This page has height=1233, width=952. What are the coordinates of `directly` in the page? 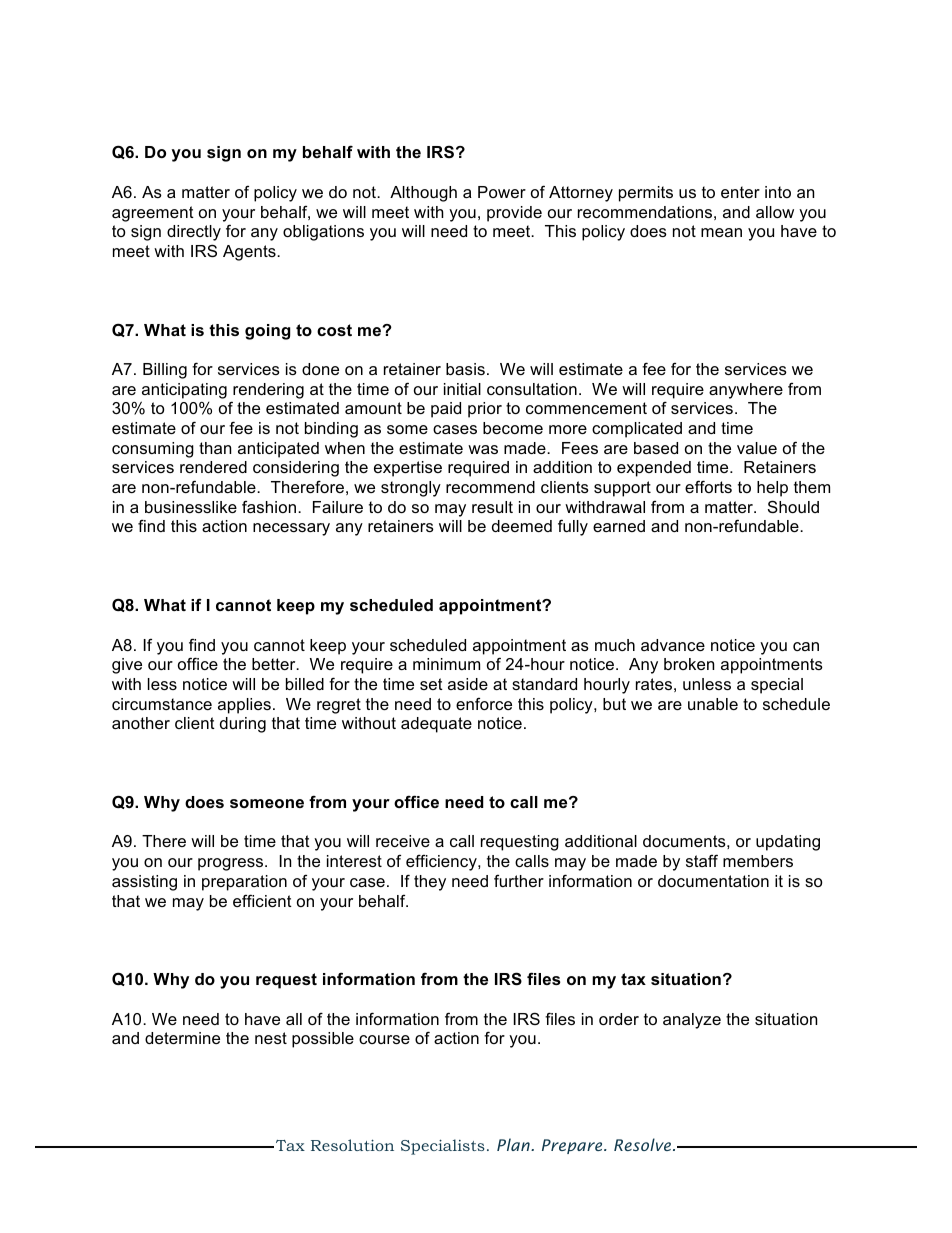 It's located at (194, 233).
